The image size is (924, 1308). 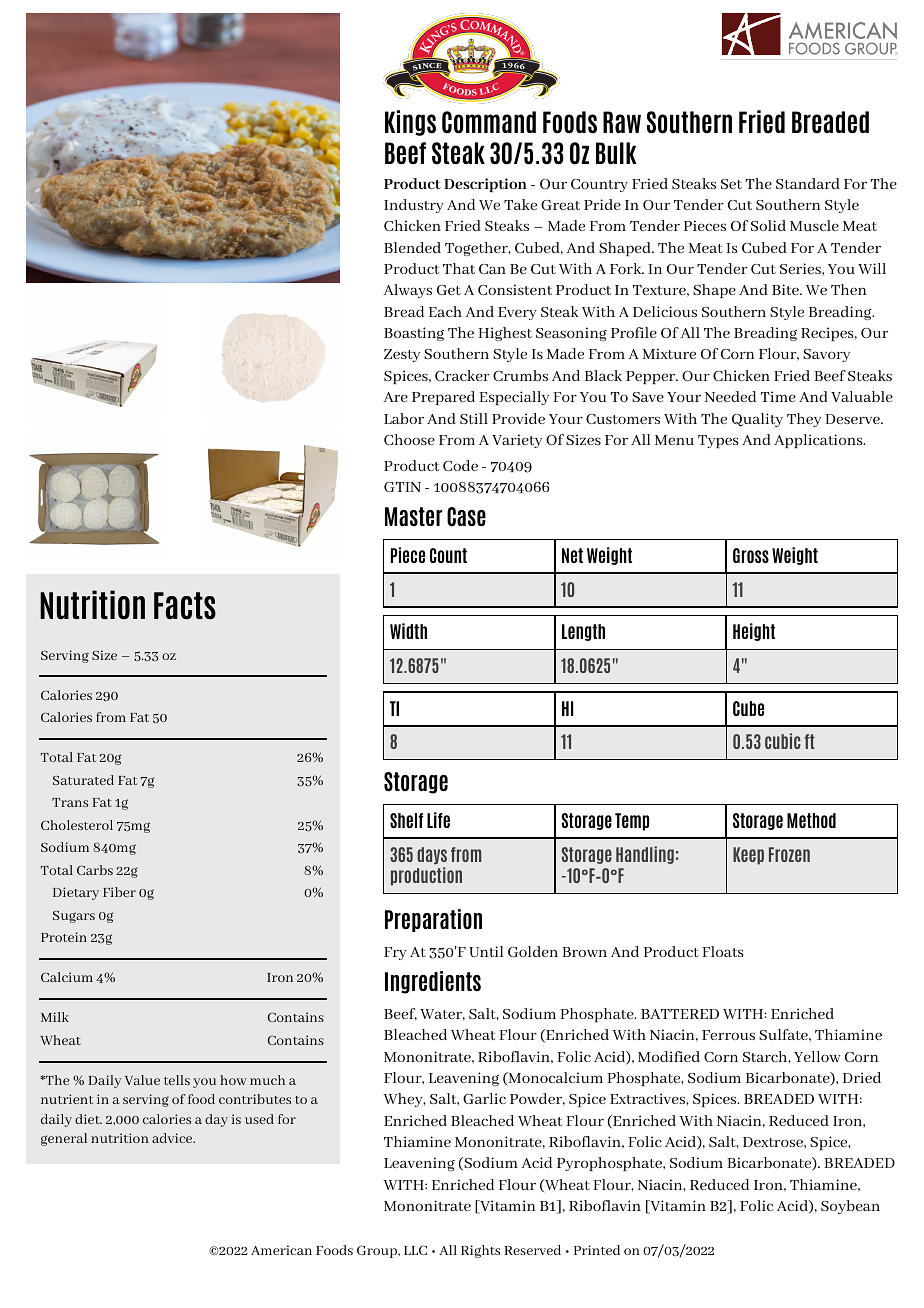 I want to click on Description, so click(x=485, y=185).
